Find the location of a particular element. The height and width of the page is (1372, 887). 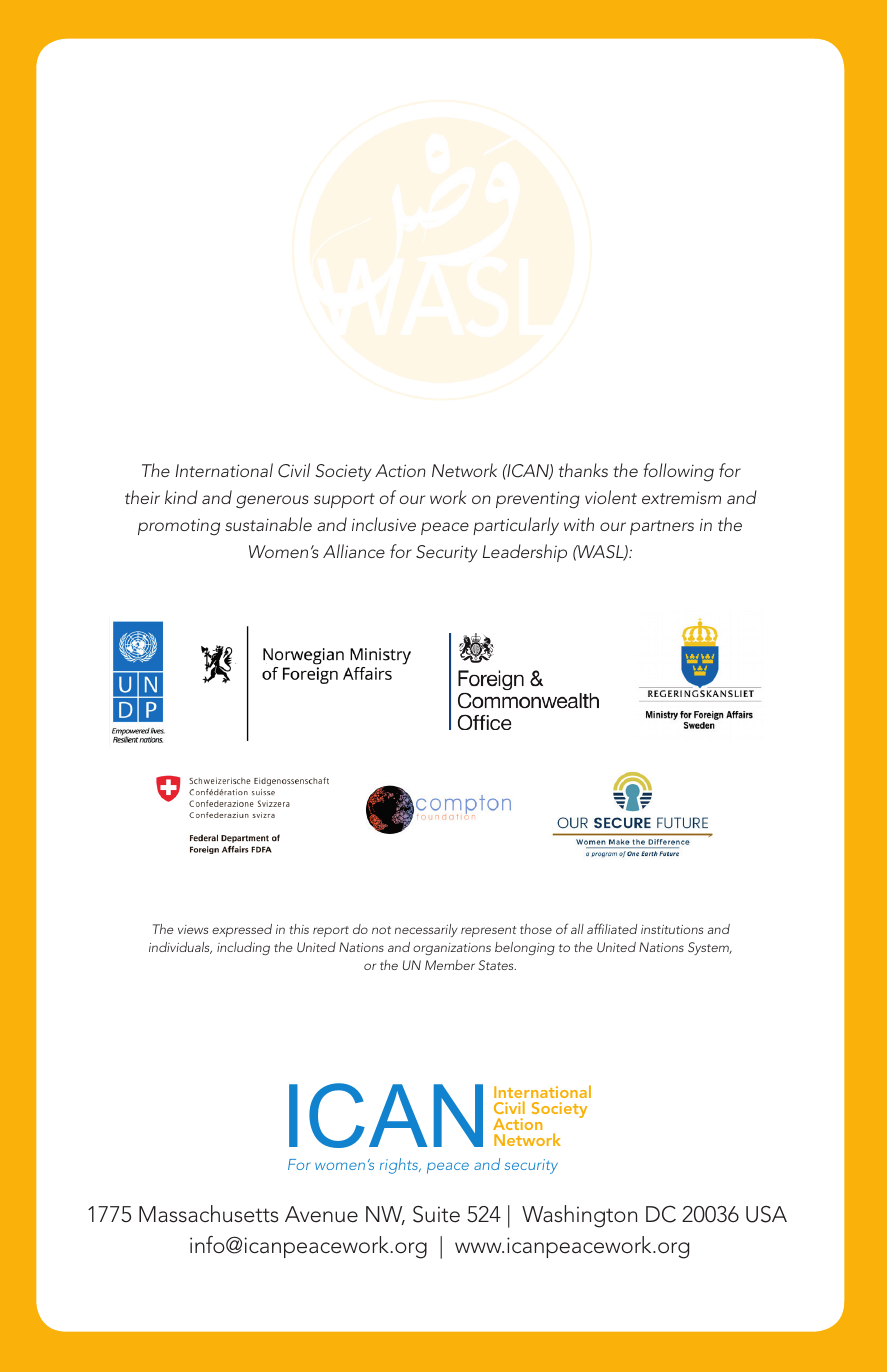

Suite is located at coordinates (436, 1214).
